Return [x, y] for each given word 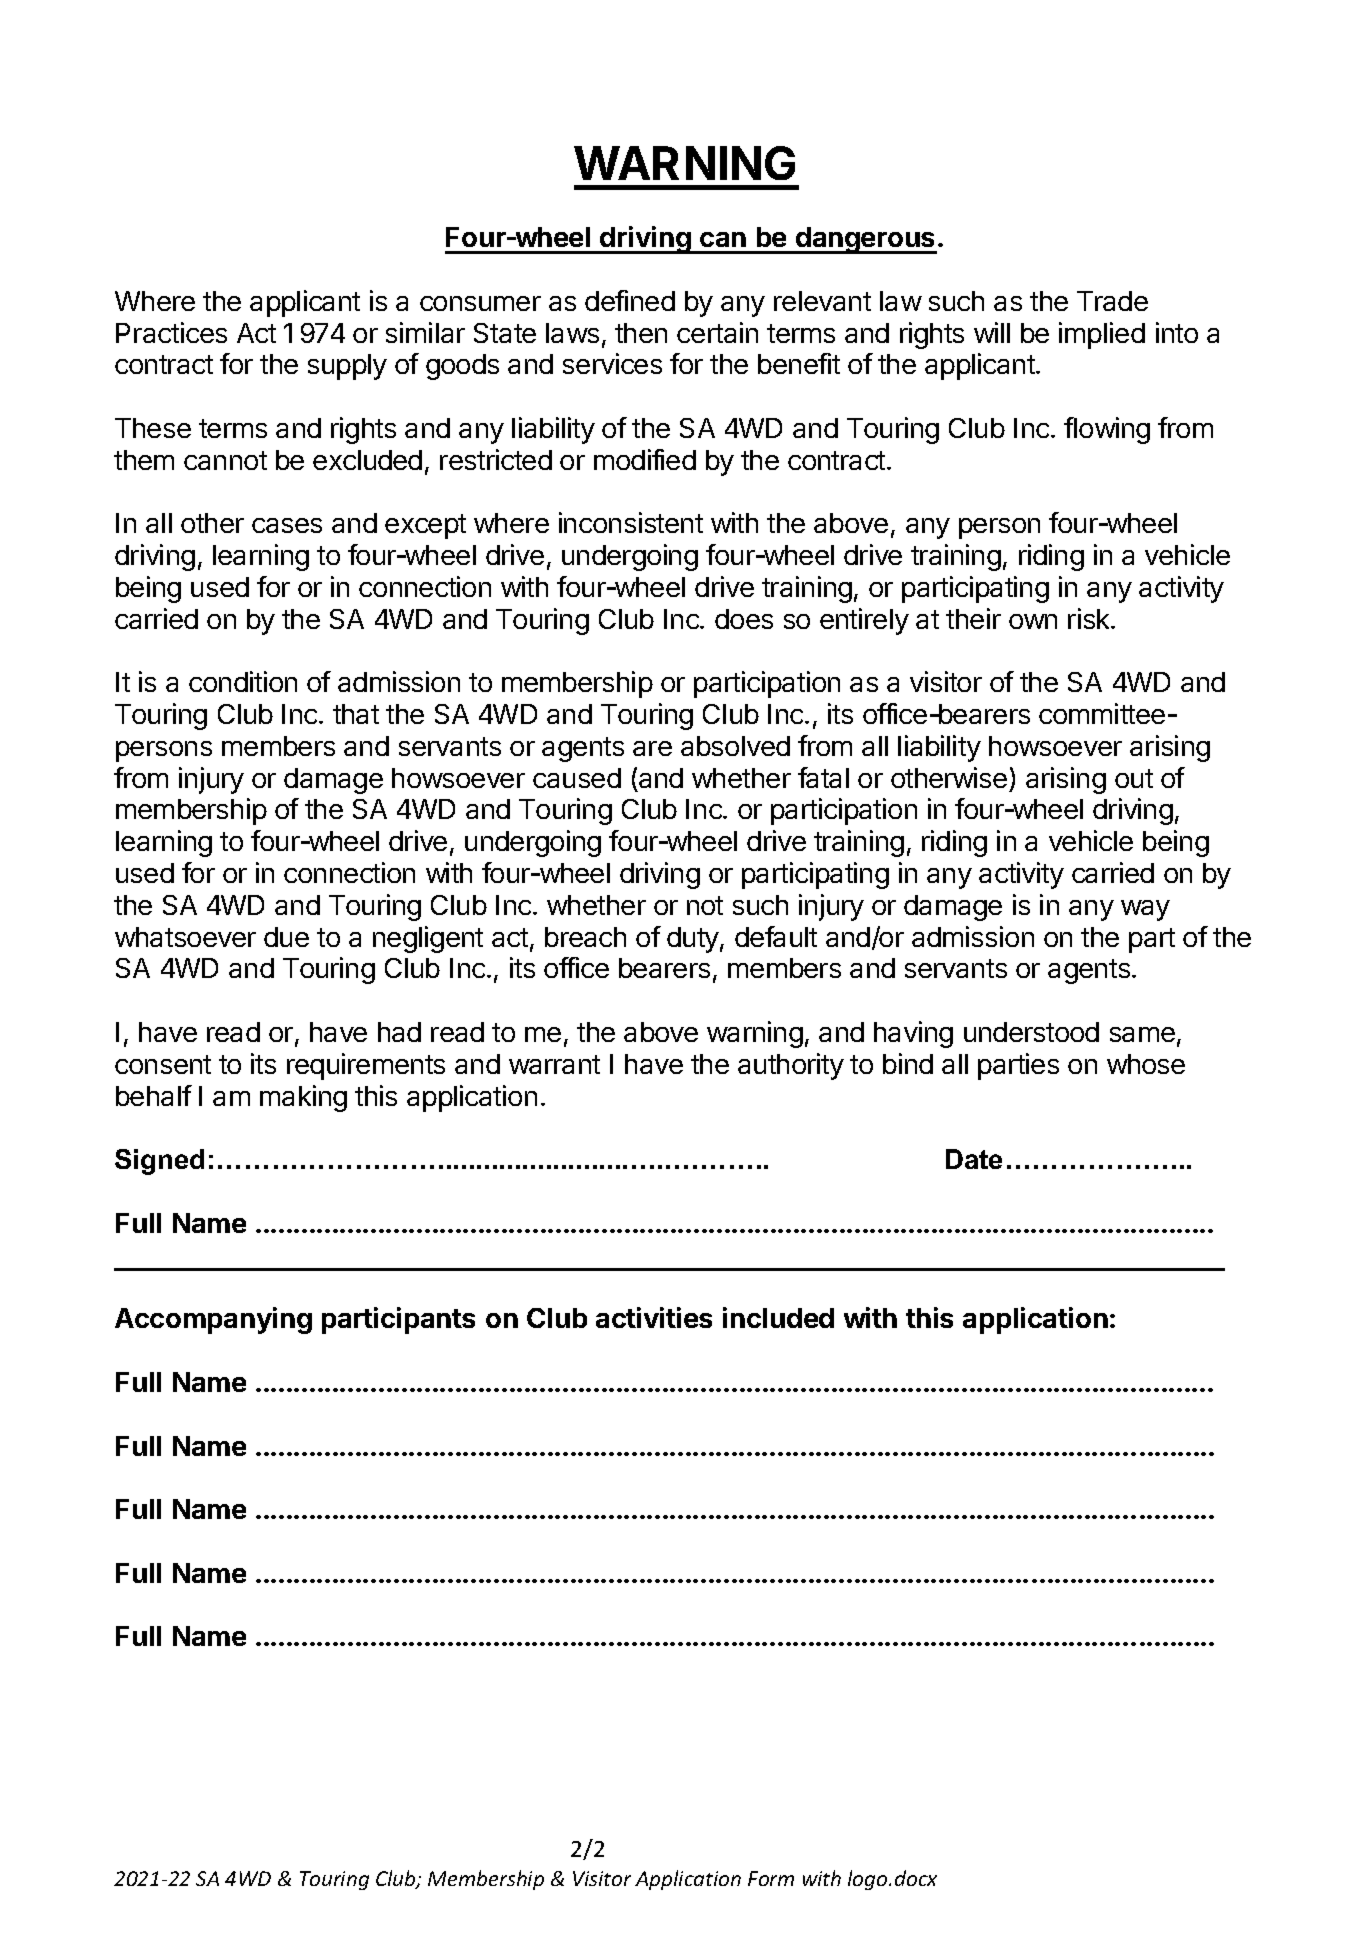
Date [974, 1159]
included [778, 1317]
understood [1031, 1032]
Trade [1112, 301]
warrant [554, 1064]
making [303, 1098]
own [1033, 621]
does [744, 619]
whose [1146, 1064]
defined [630, 300]
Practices [171, 332]
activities [654, 1317]
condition [243, 681]
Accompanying [213, 1320]
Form [771, 1878]
